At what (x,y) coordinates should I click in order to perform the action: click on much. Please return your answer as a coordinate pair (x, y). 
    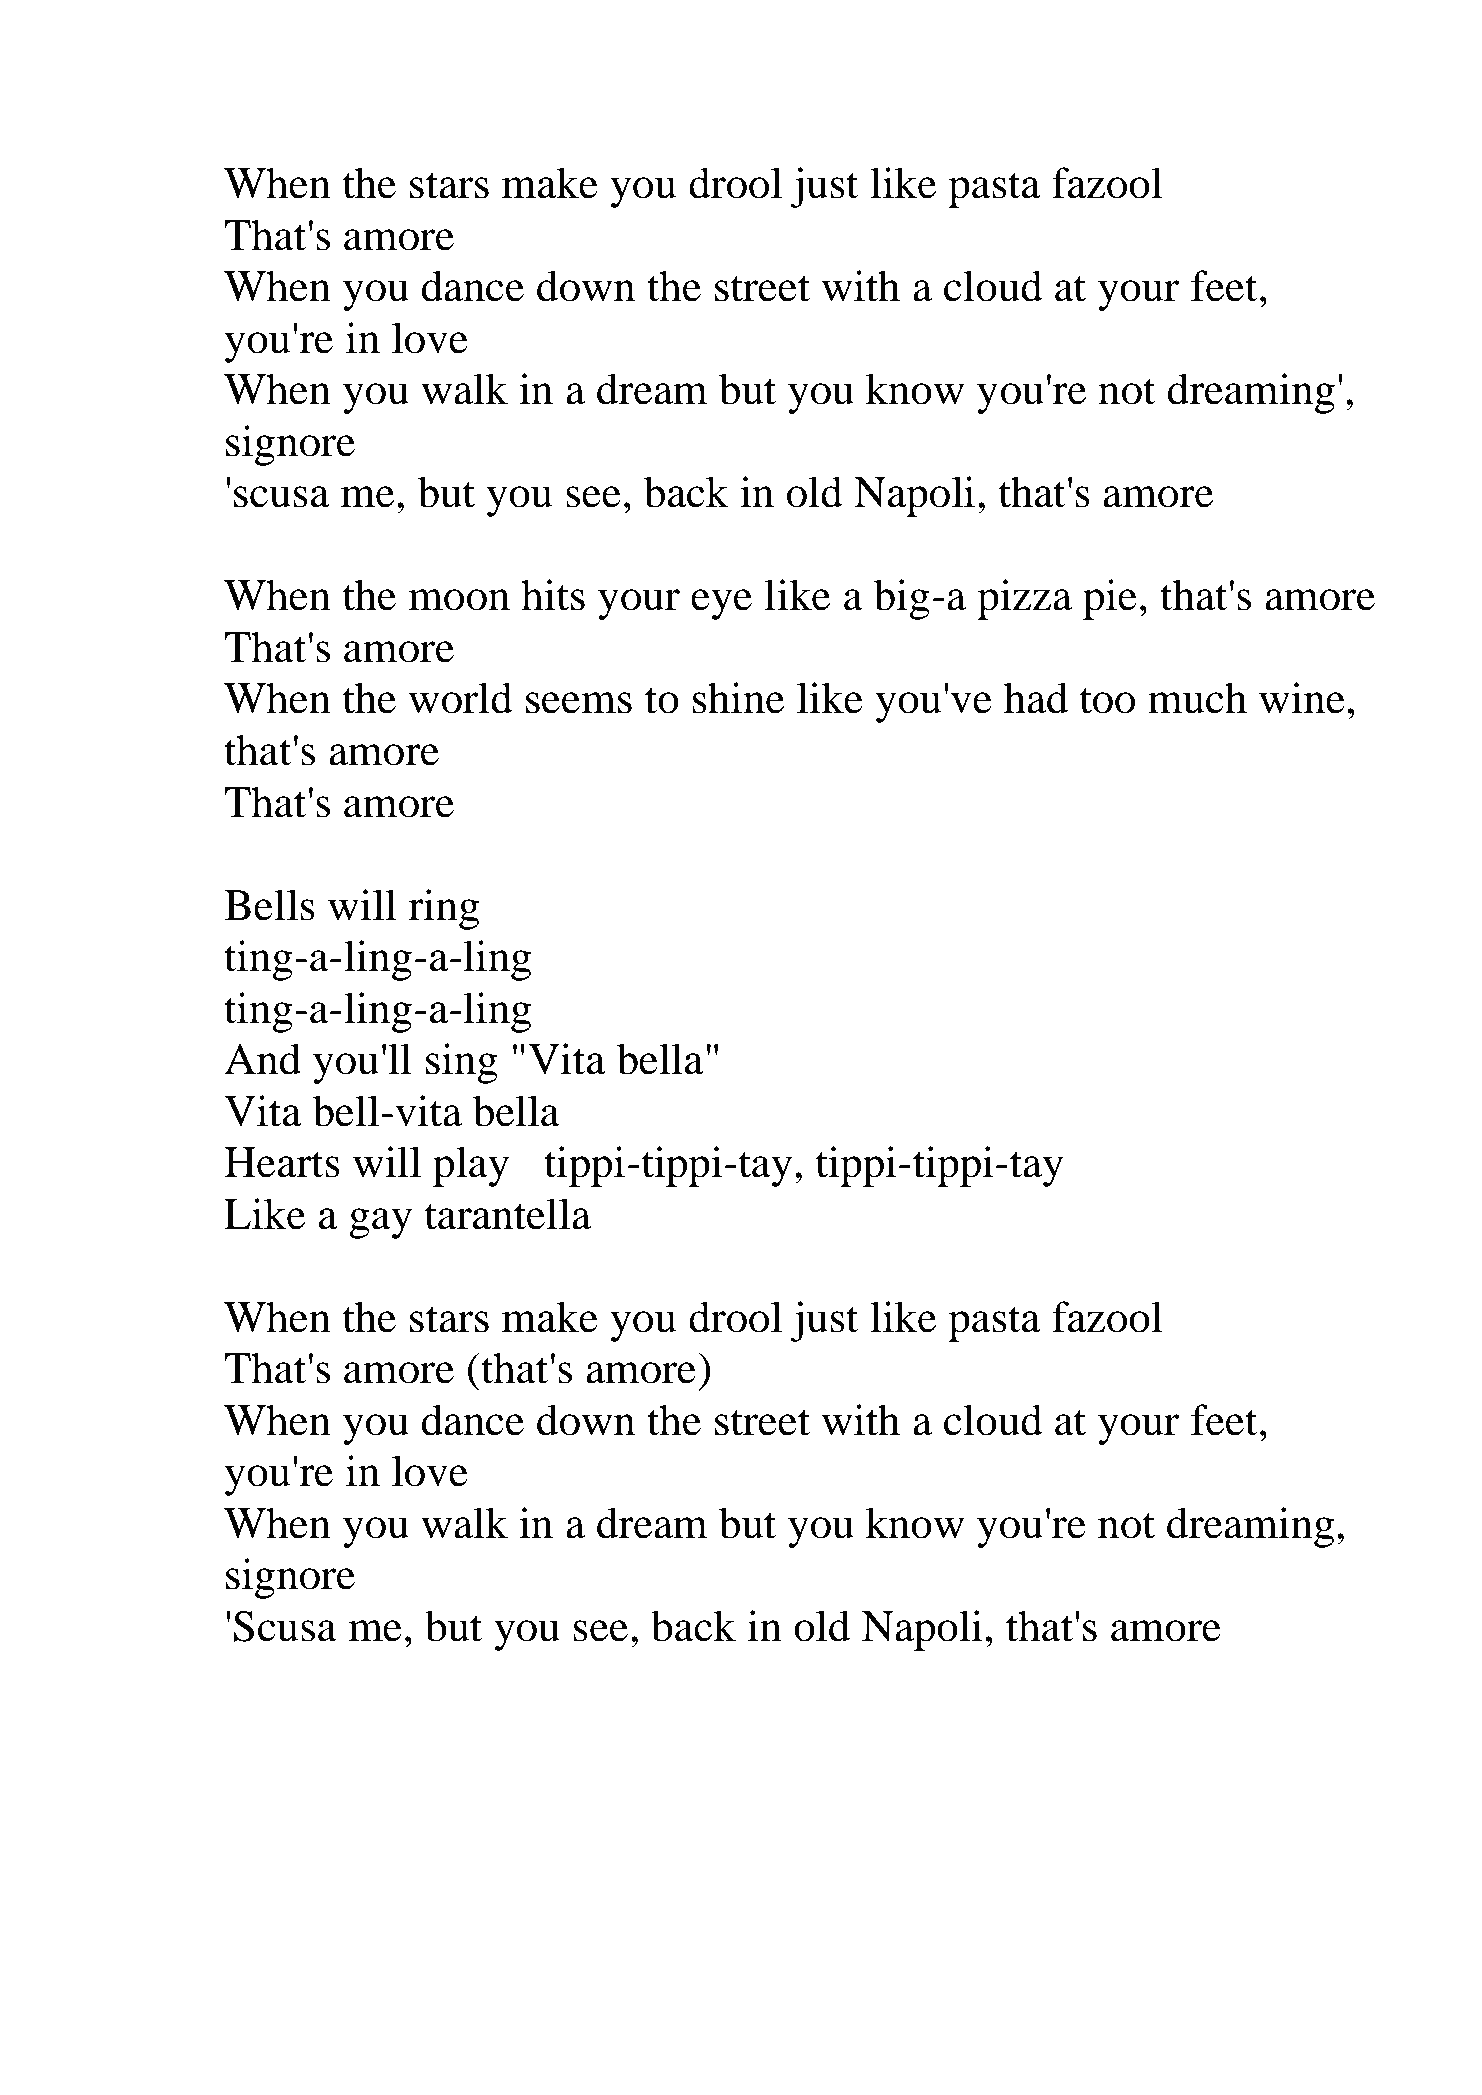
    Looking at the image, I should click on (1197, 698).
